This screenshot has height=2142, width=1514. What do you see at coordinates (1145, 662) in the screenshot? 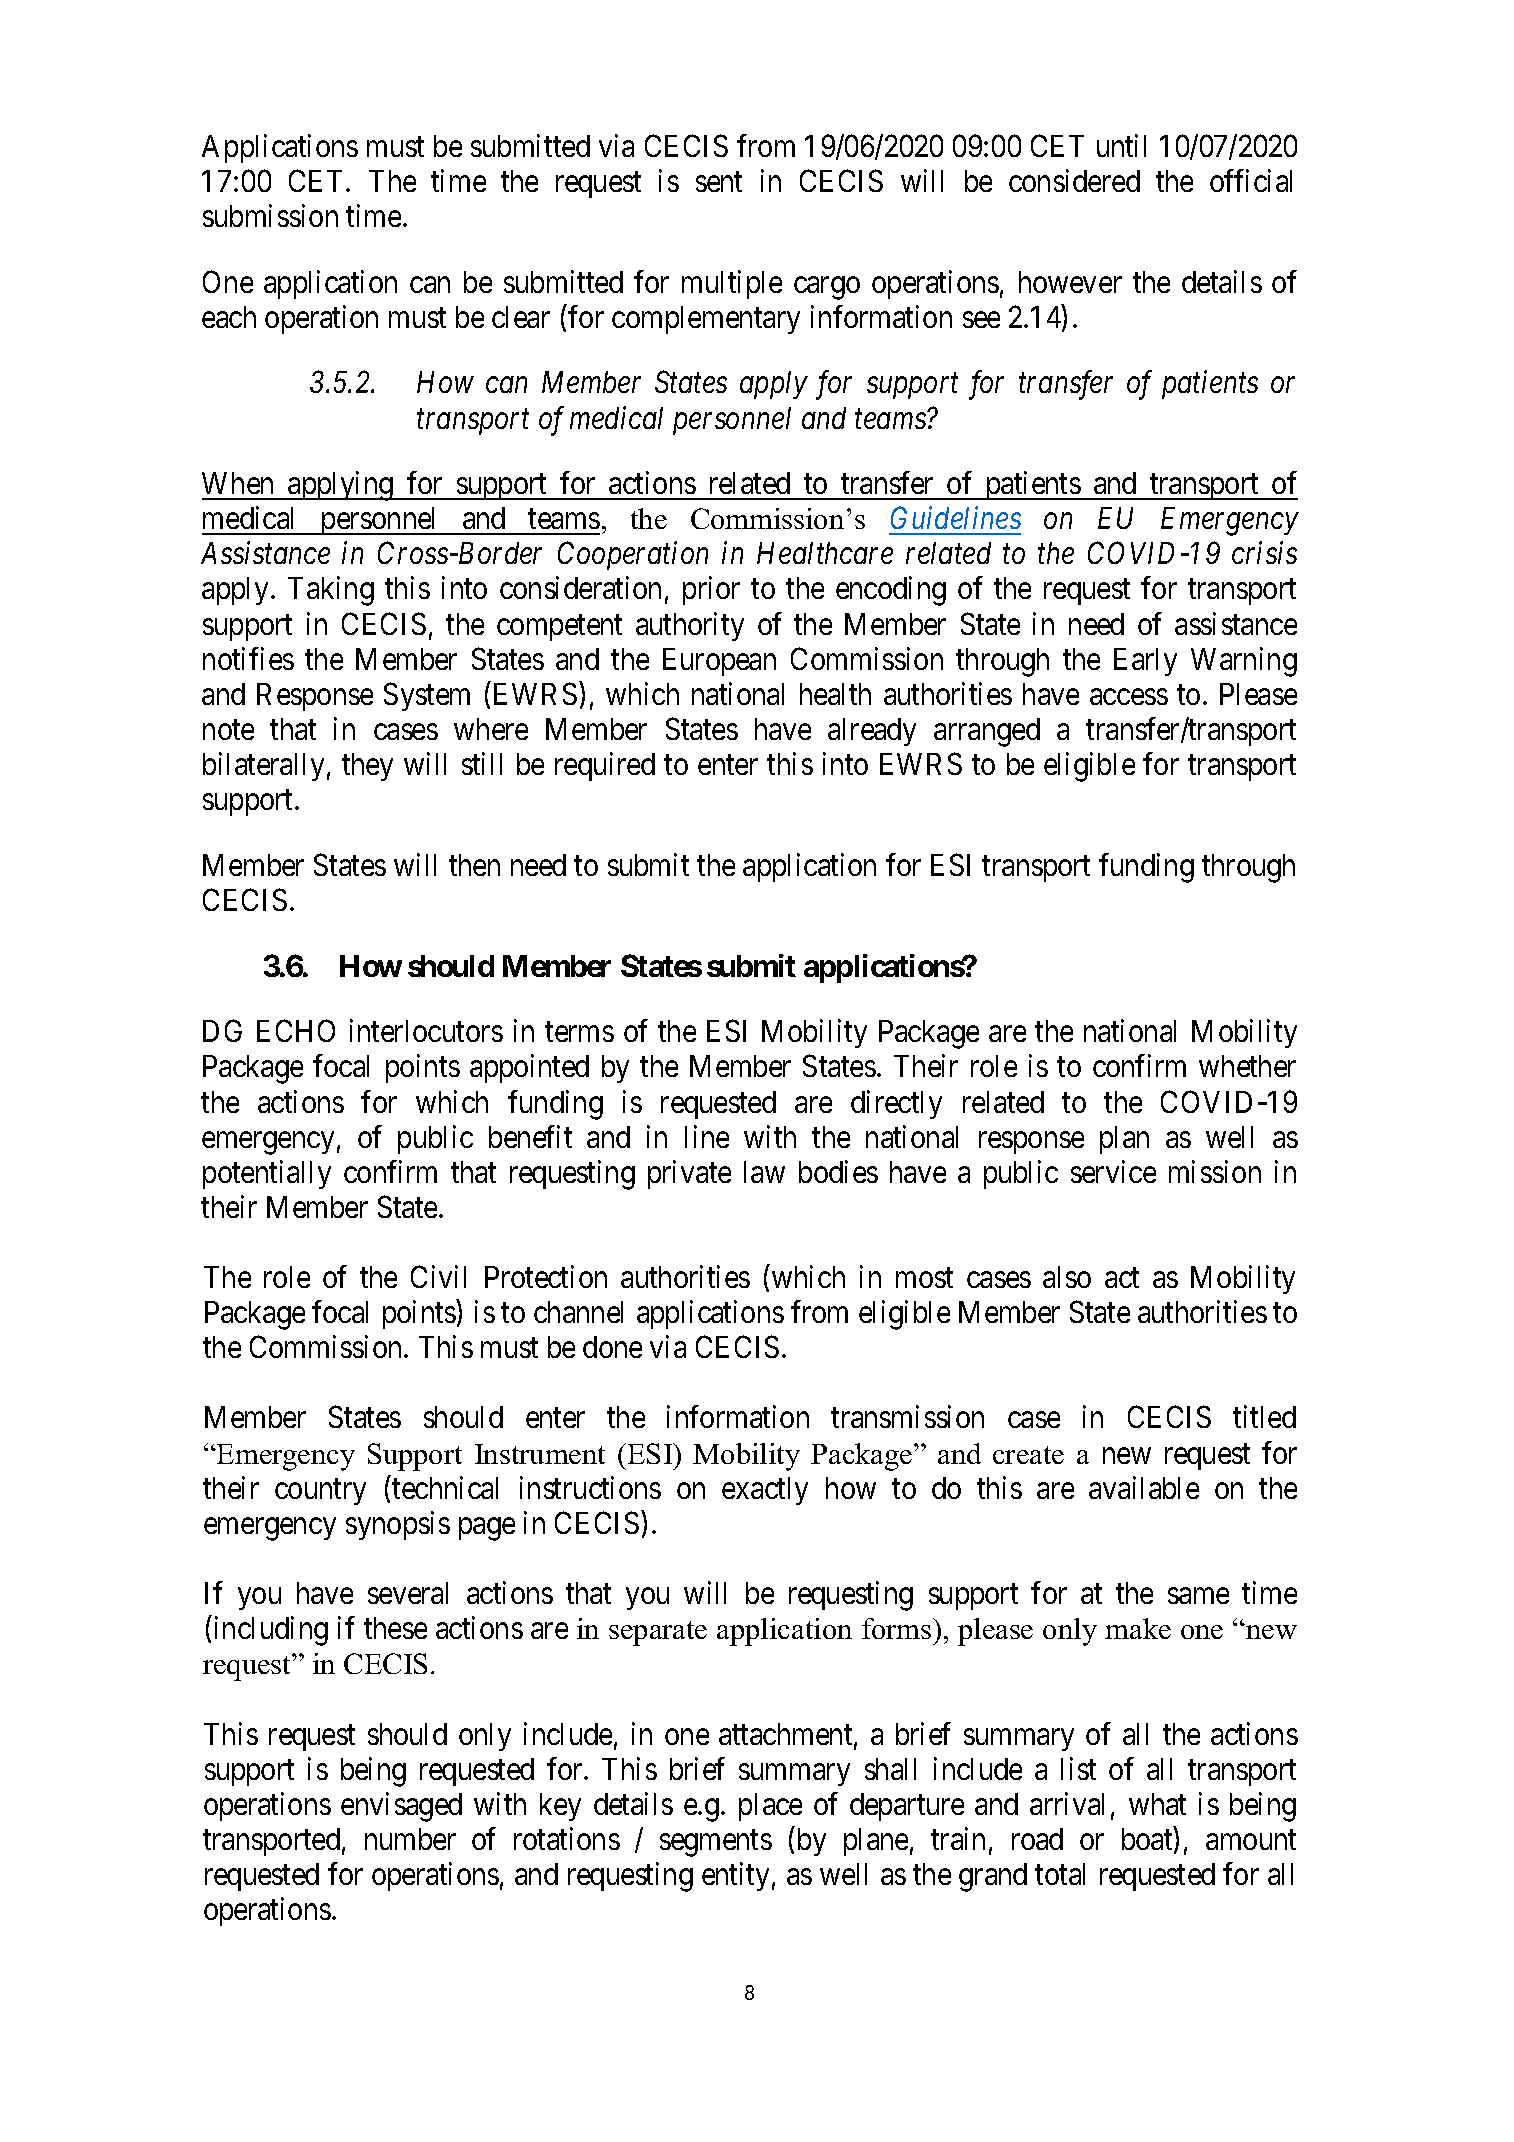
I see `Early` at bounding box center [1145, 662].
